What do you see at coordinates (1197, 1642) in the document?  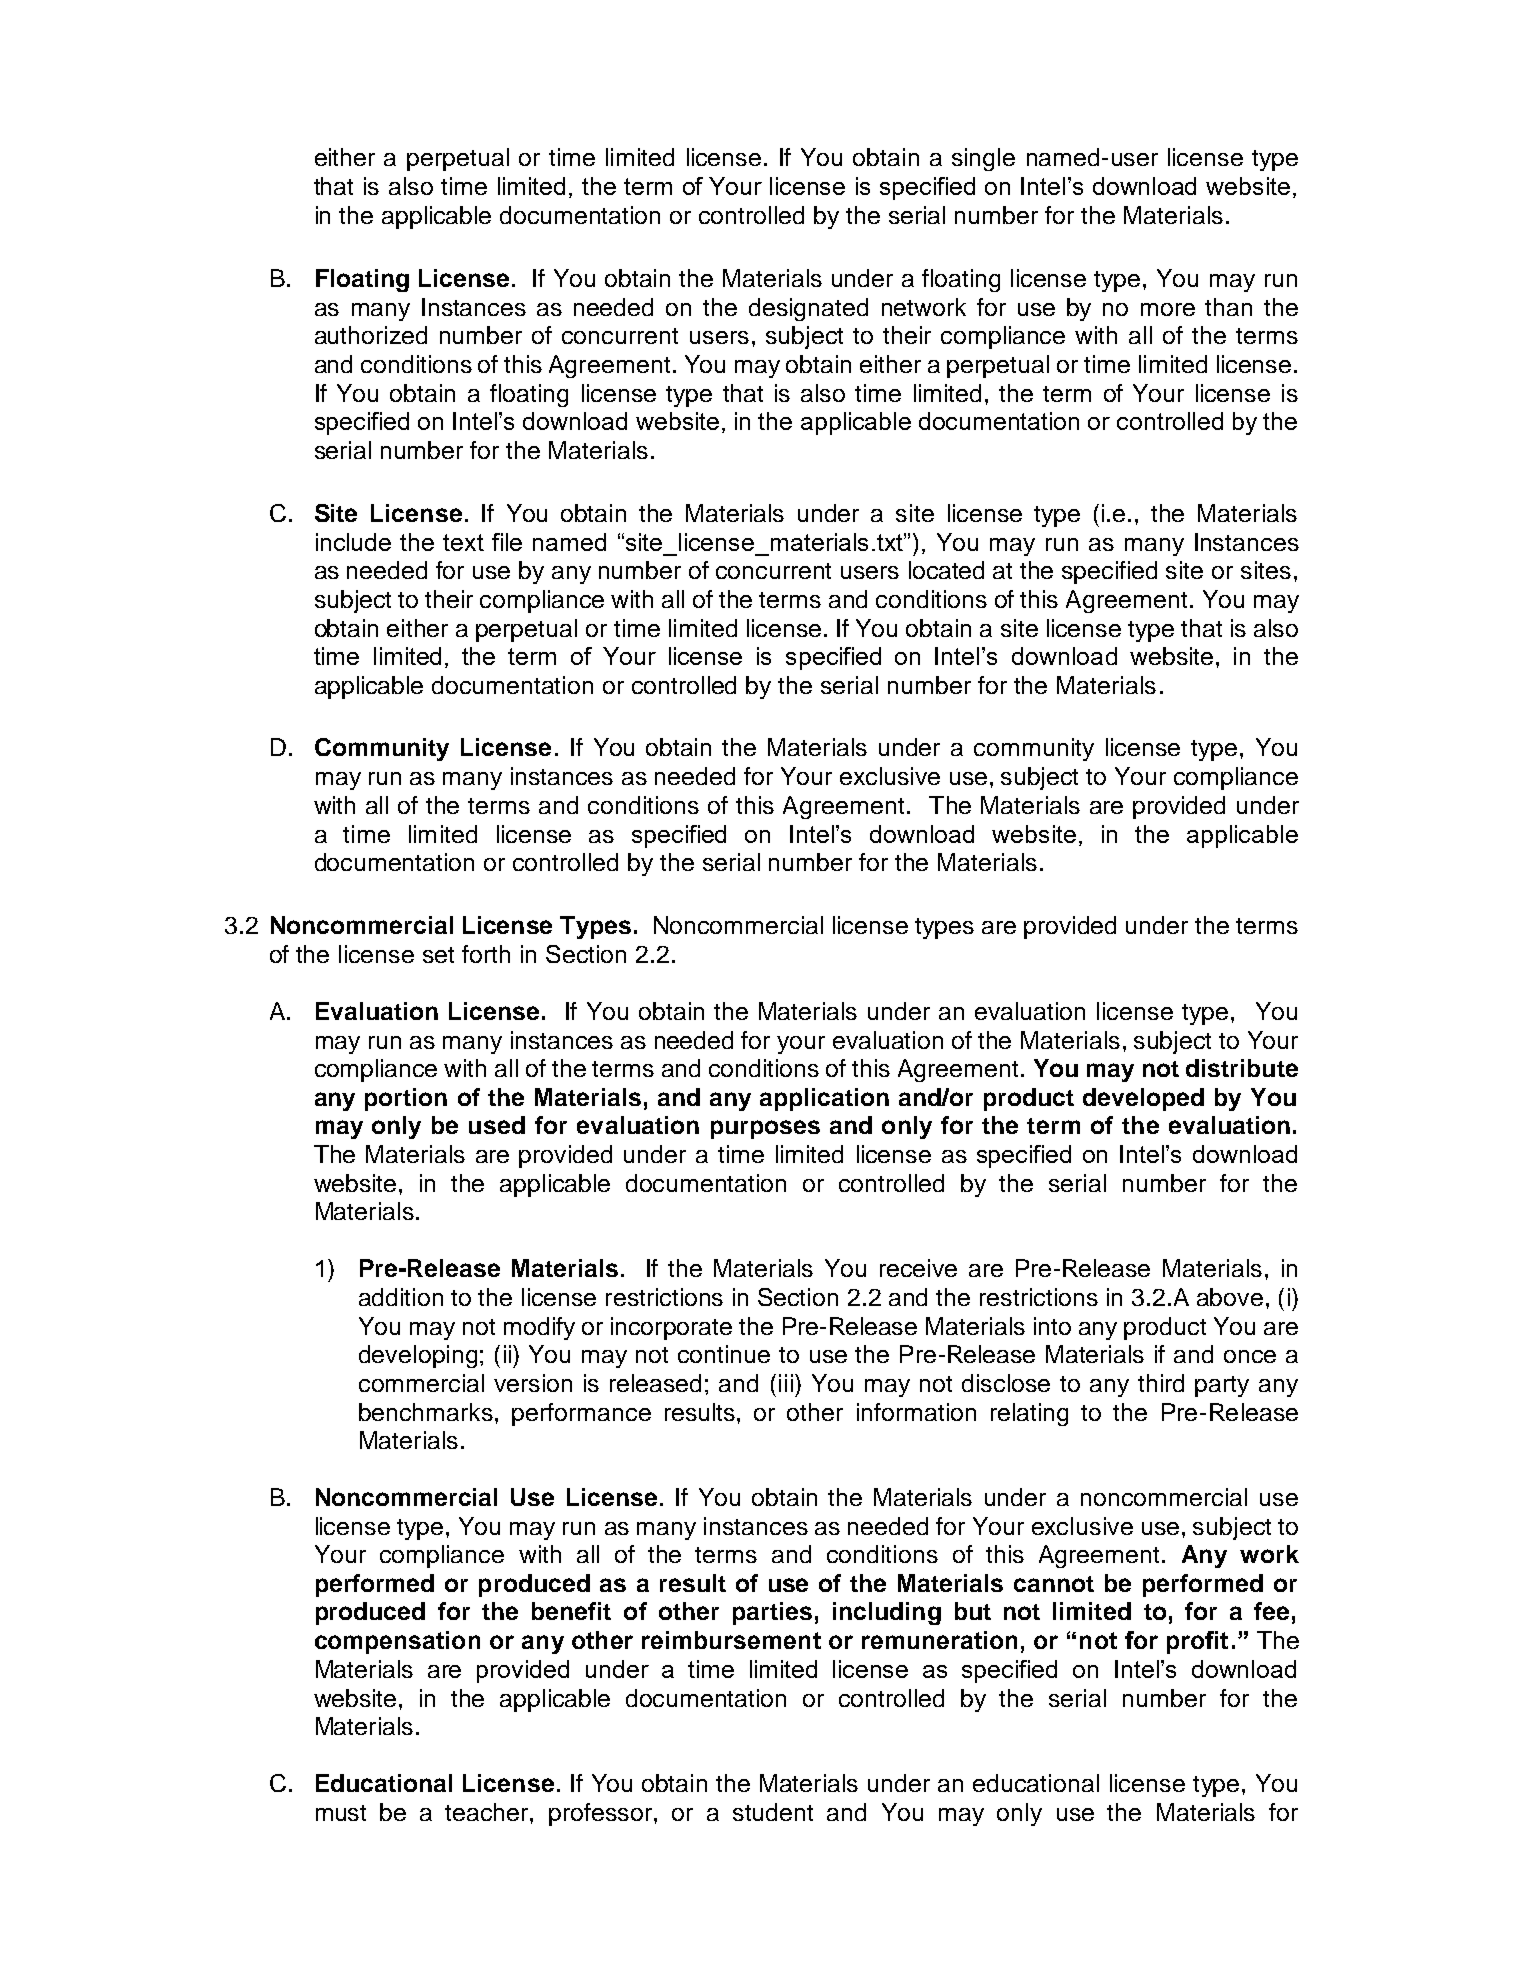 I see `profit` at bounding box center [1197, 1642].
